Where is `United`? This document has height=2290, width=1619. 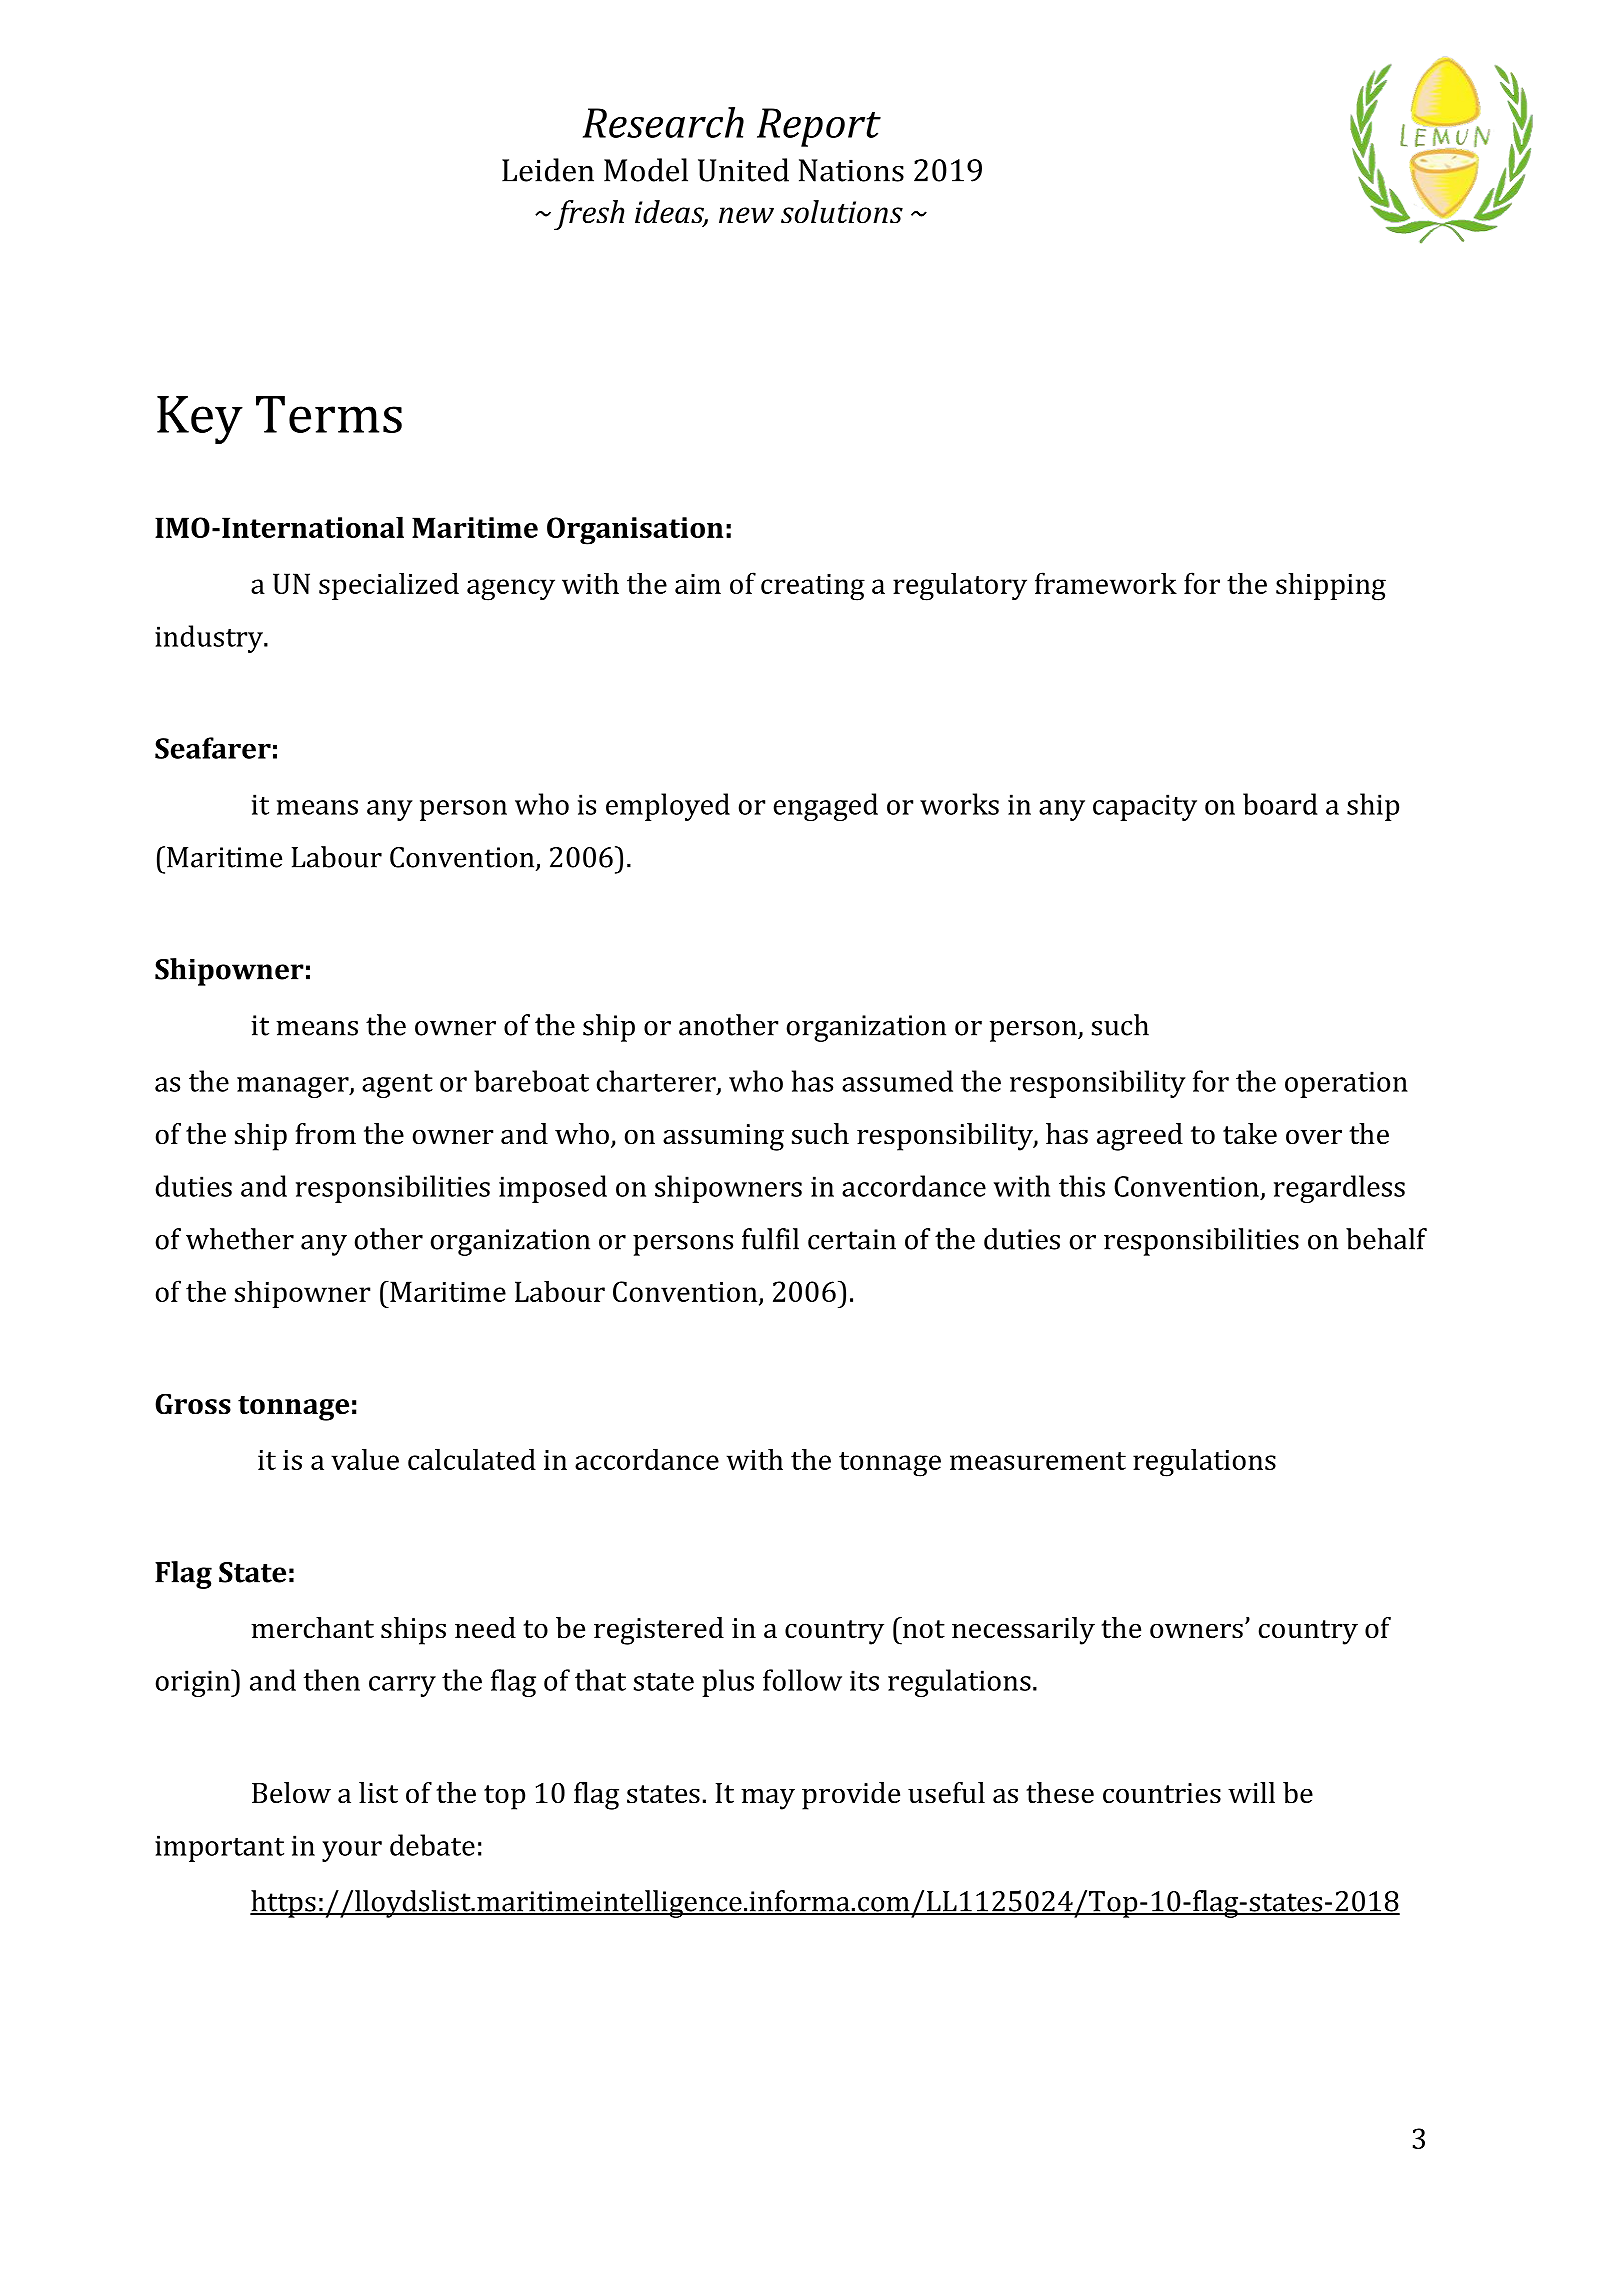 United is located at coordinates (743, 170).
